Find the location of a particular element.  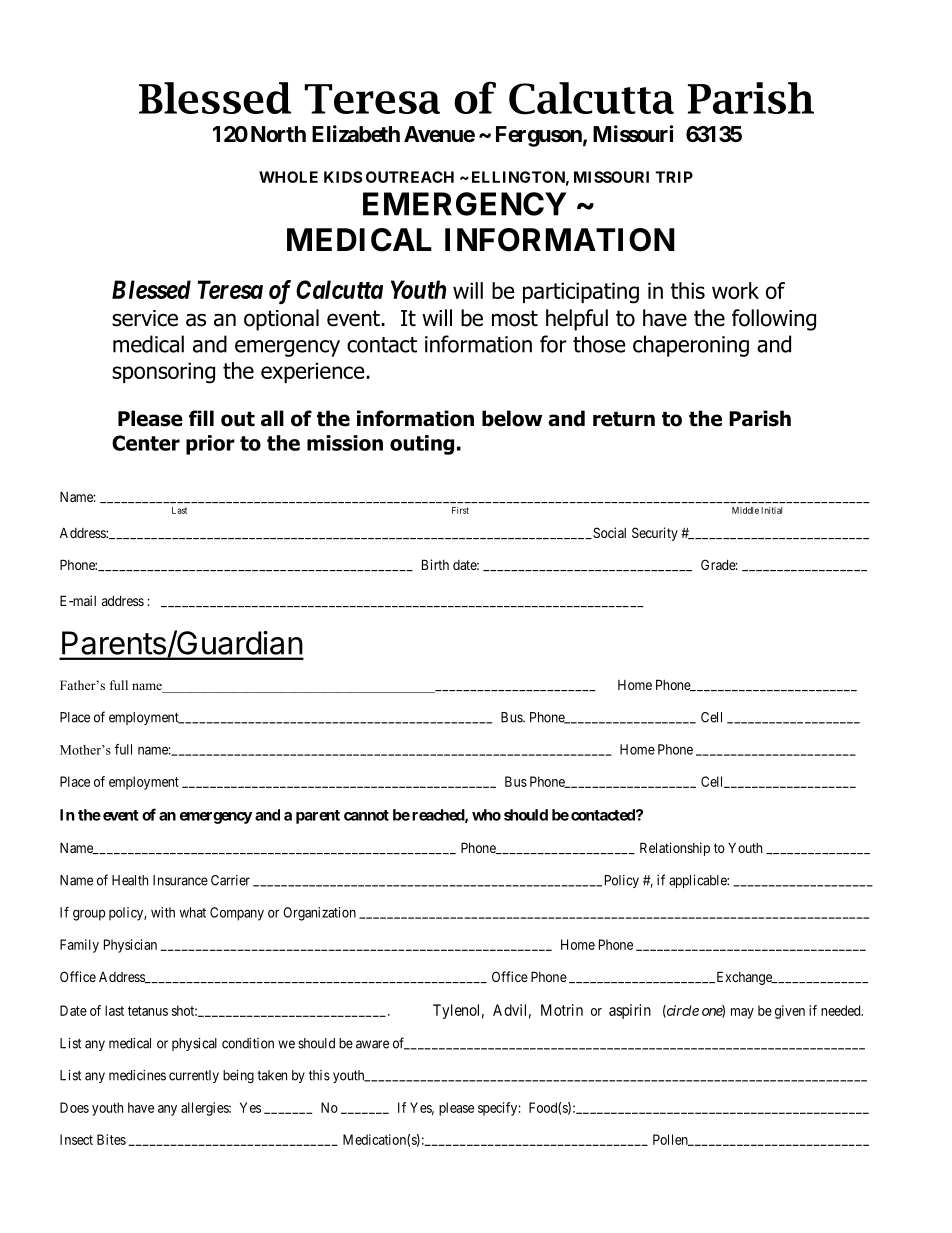

below is located at coordinates (512, 418).
